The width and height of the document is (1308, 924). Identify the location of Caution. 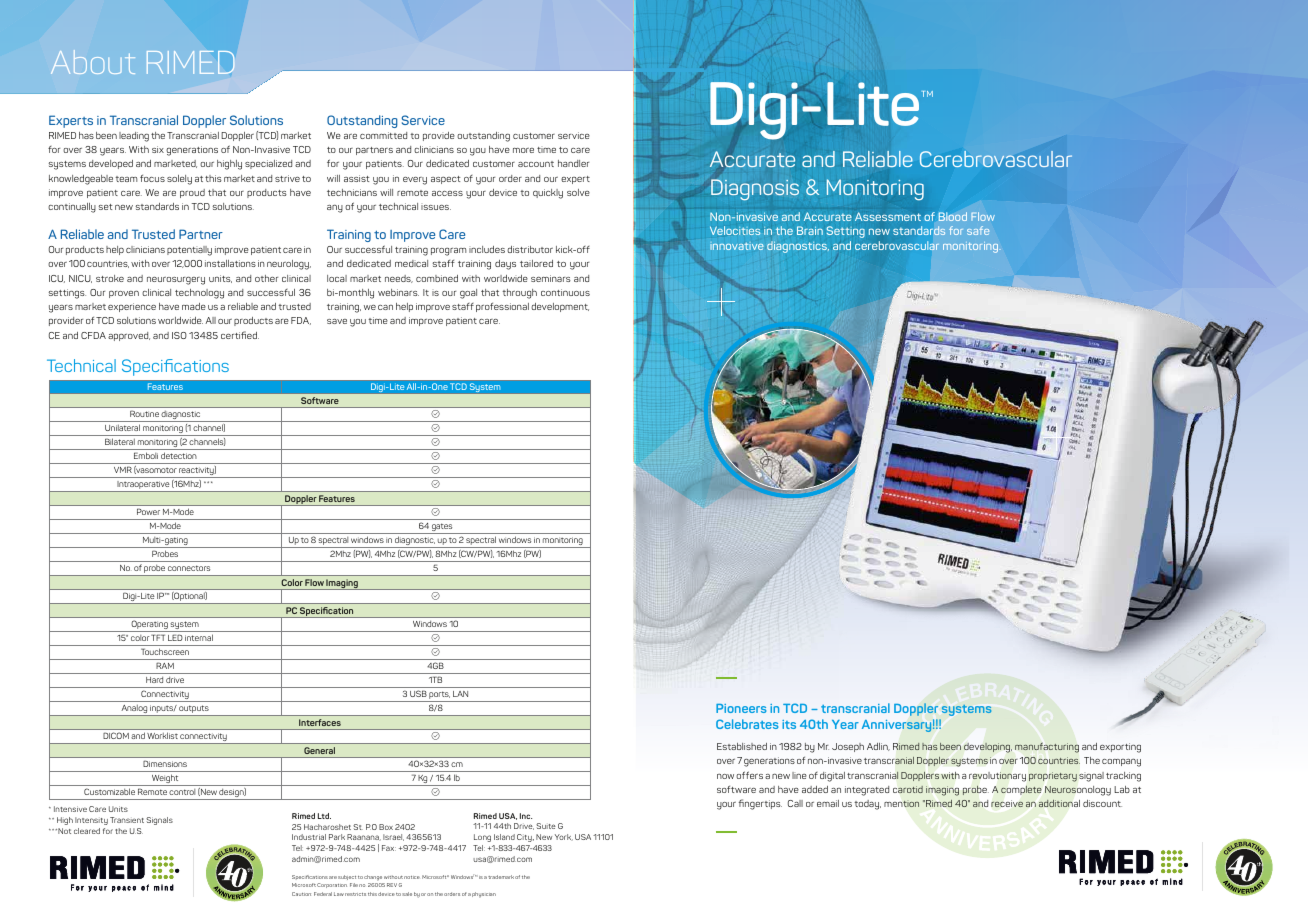
(301, 894).
